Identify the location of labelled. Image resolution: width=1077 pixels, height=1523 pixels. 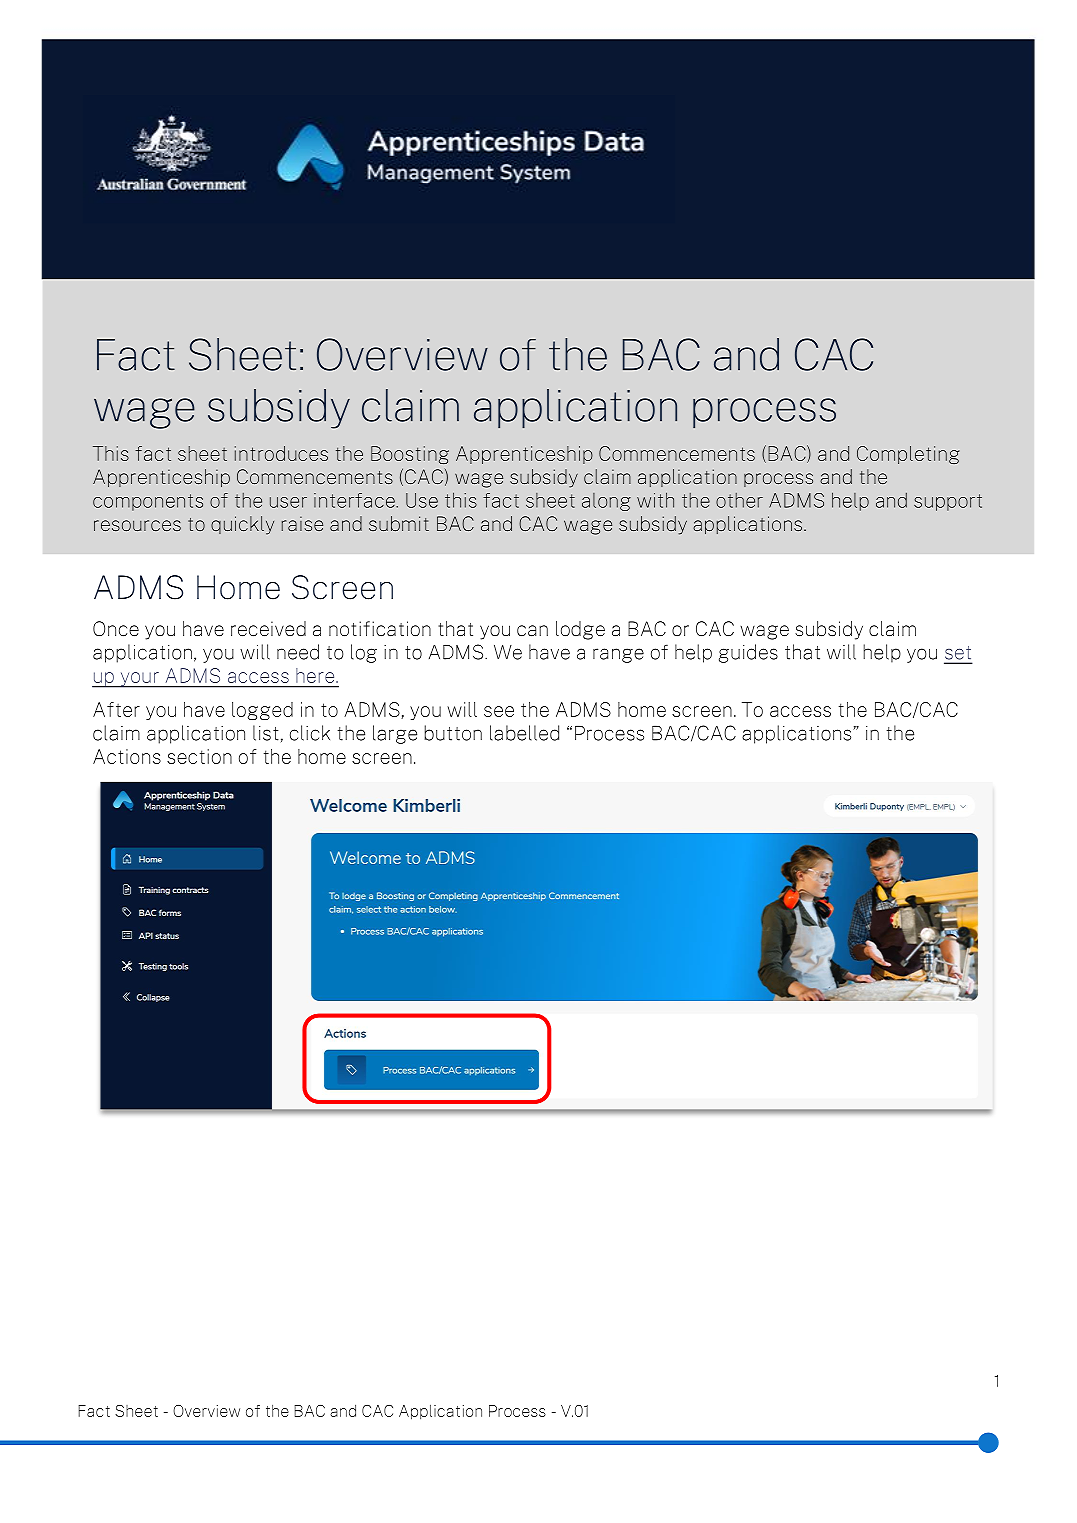
(524, 733).
